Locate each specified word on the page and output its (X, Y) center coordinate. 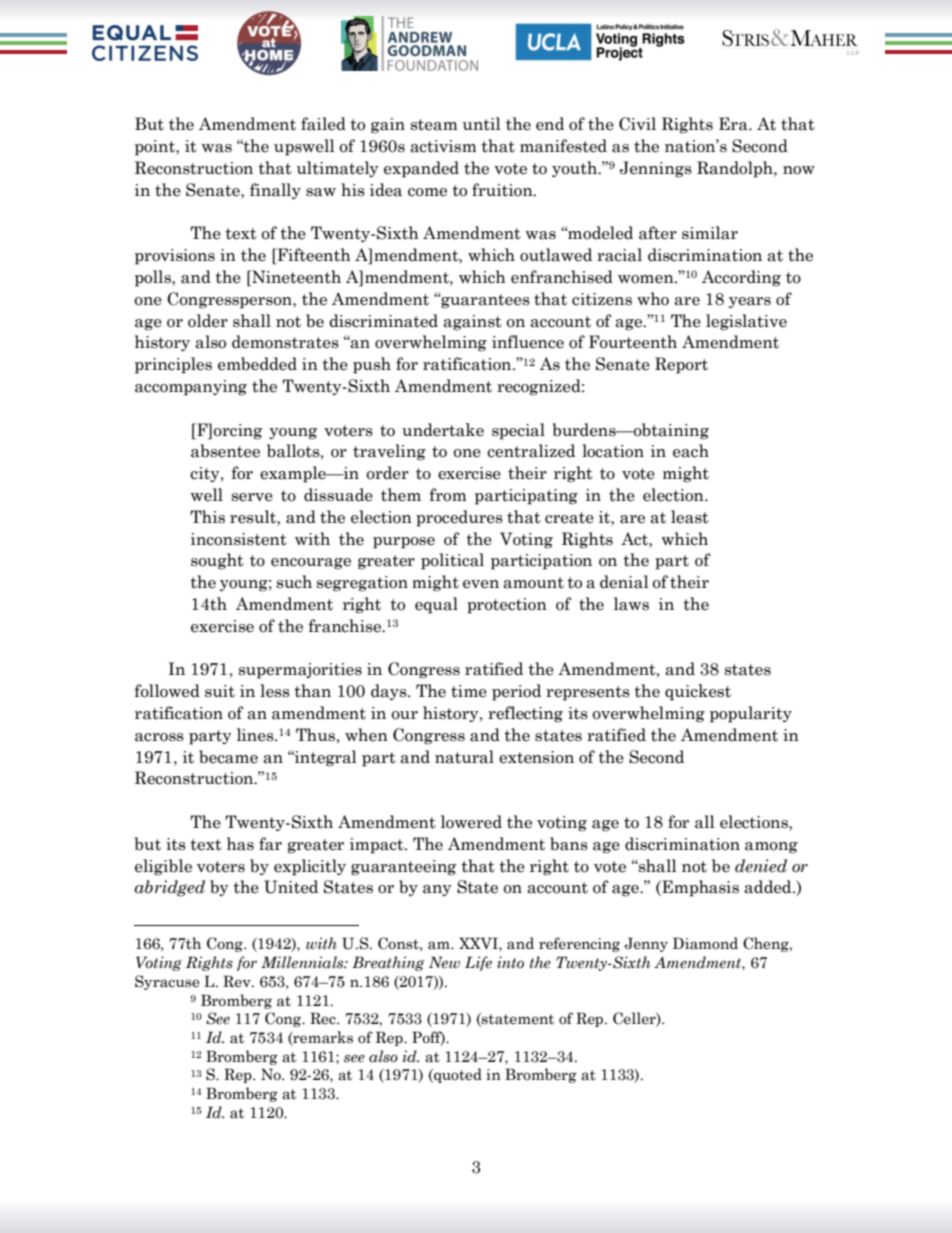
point (156, 148)
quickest (698, 692)
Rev (238, 981)
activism (443, 146)
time (469, 691)
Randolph (736, 169)
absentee (225, 451)
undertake (443, 430)
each (691, 451)
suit (220, 691)
